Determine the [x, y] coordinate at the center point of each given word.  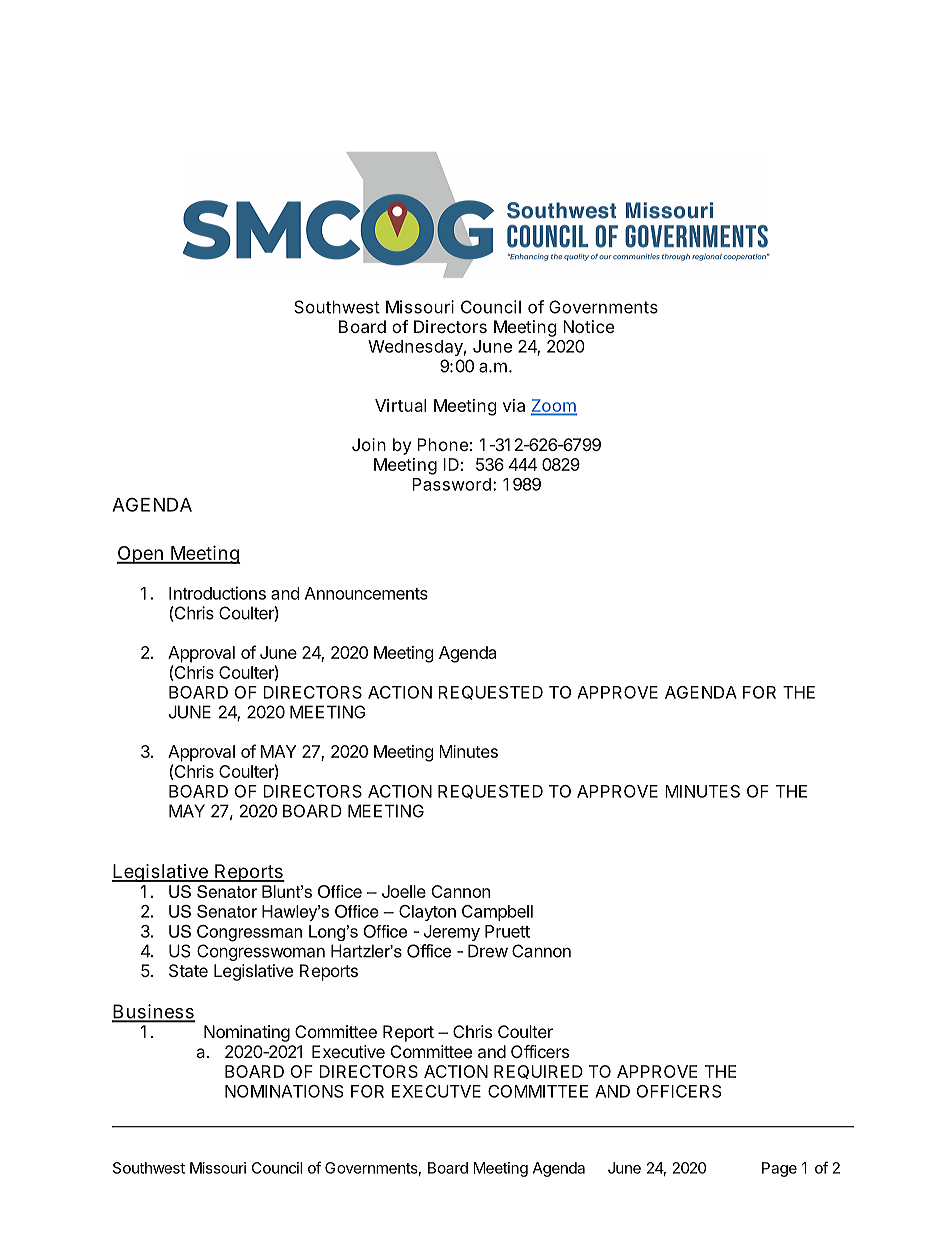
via [514, 405]
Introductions [217, 593]
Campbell [497, 913]
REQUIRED [538, 1072]
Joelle [404, 891]
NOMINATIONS [284, 1091]
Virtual [400, 405]
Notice [588, 326]
